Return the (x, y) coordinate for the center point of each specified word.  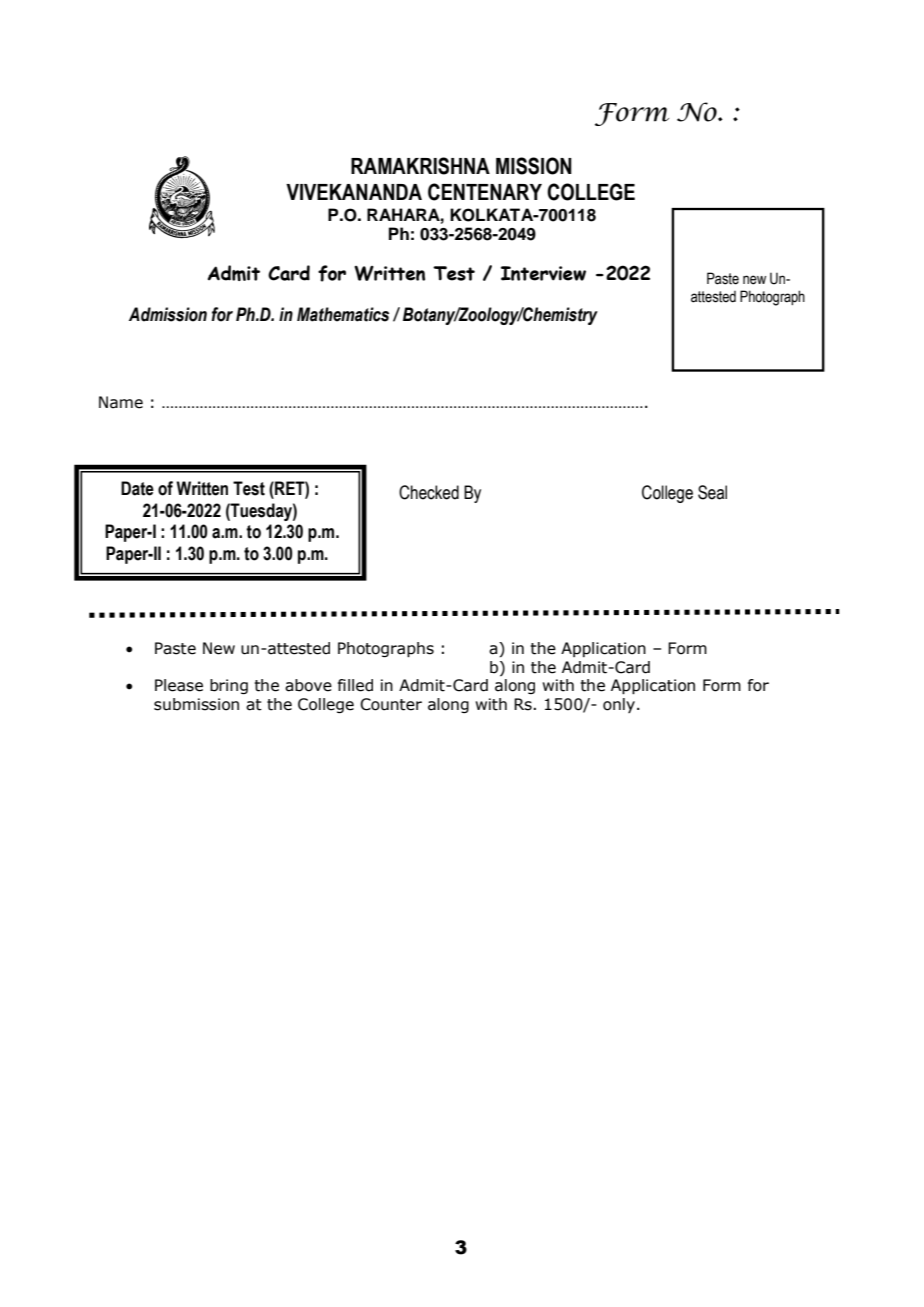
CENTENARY (485, 192)
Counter (391, 704)
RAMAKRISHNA (420, 166)
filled (355, 685)
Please (179, 685)
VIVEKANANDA (354, 192)
